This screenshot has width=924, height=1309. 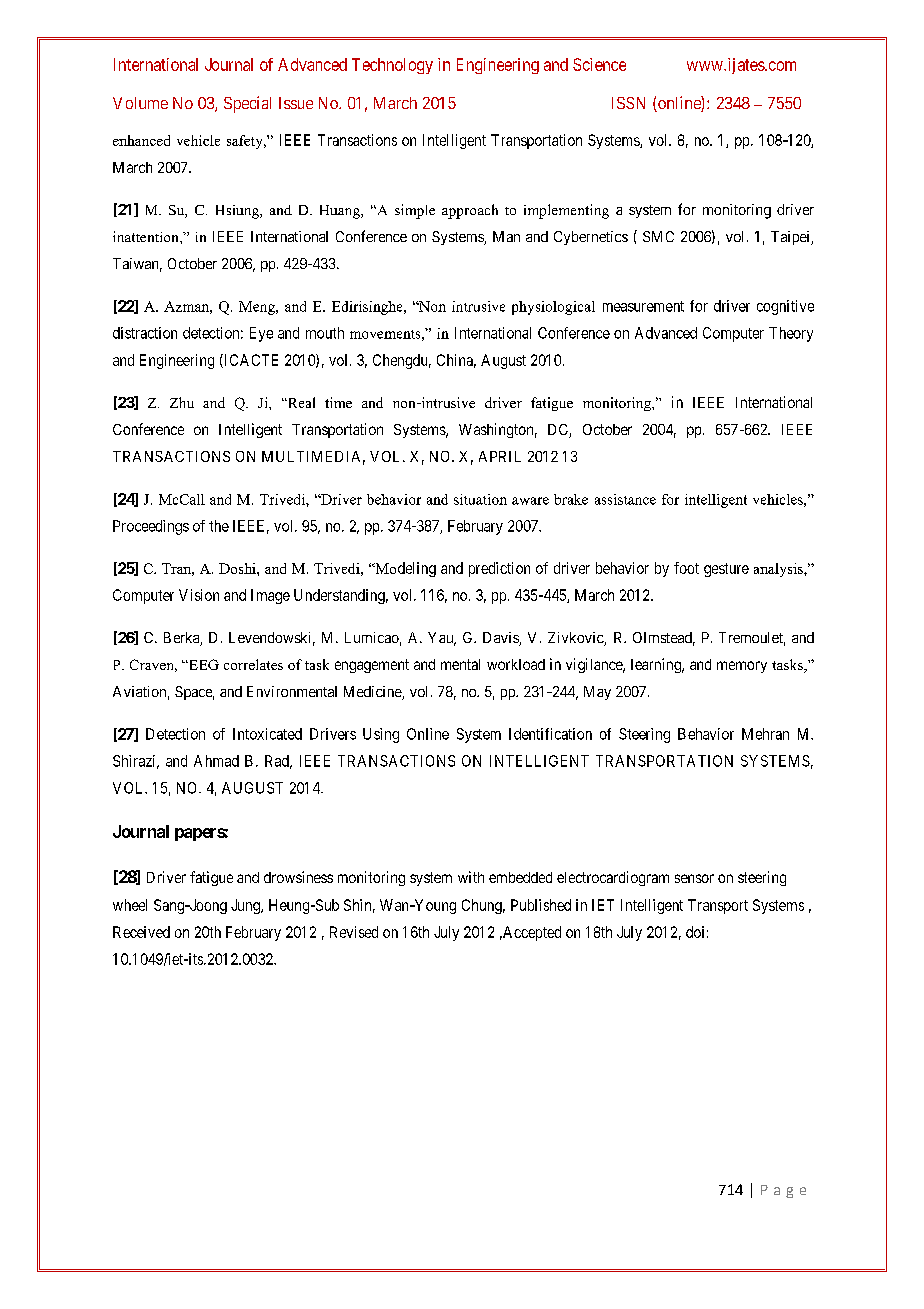 What do you see at coordinates (247, 104) in the screenshot?
I see `Special` at bounding box center [247, 104].
